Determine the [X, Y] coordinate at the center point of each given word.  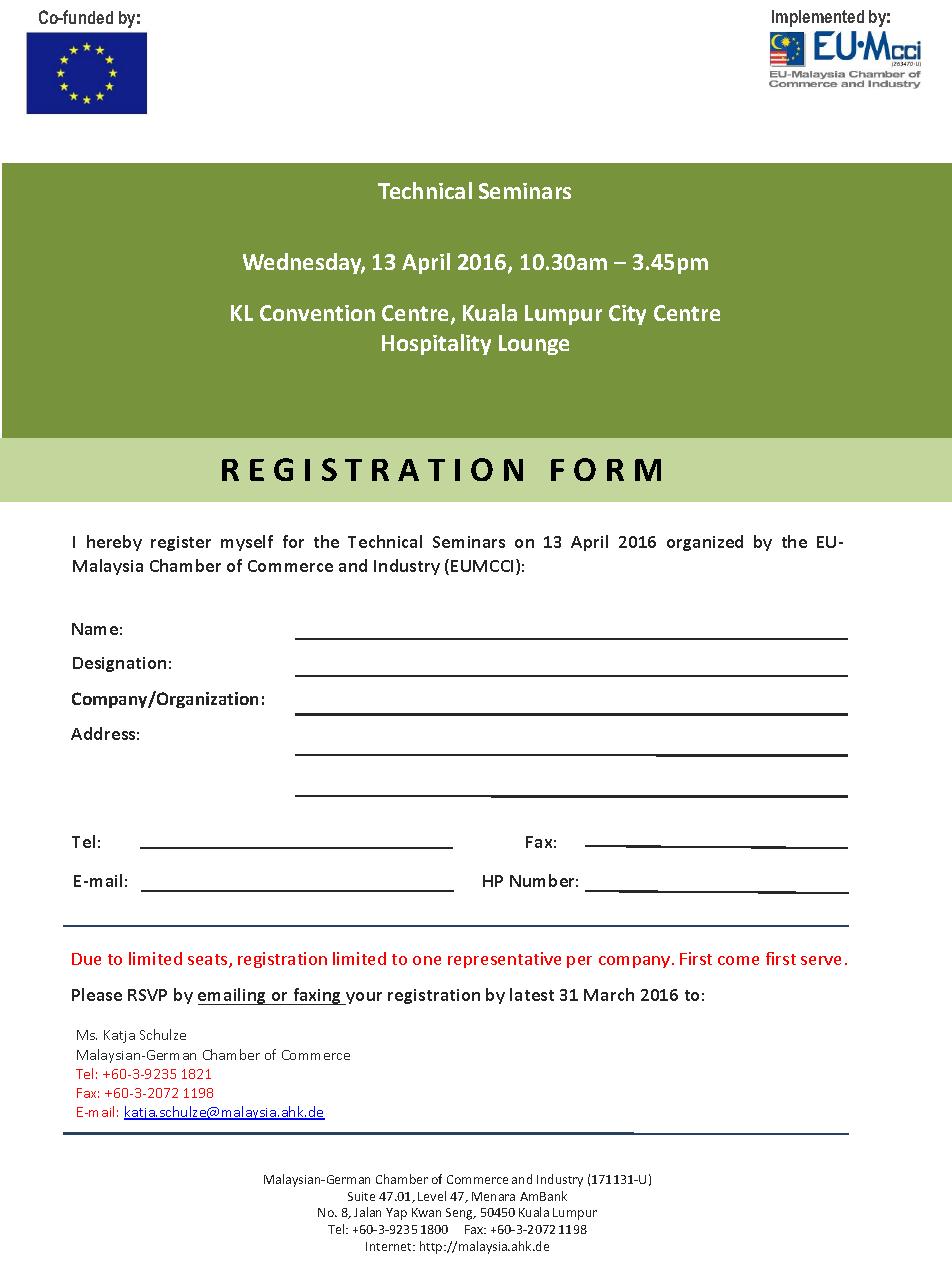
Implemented [818, 18]
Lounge [534, 345]
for [293, 541]
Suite [361, 1196]
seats [209, 961]
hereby [114, 543]
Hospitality [436, 344]
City [627, 315]
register [181, 543]
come [738, 960]
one [427, 960]
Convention [317, 313]
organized [705, 543]
